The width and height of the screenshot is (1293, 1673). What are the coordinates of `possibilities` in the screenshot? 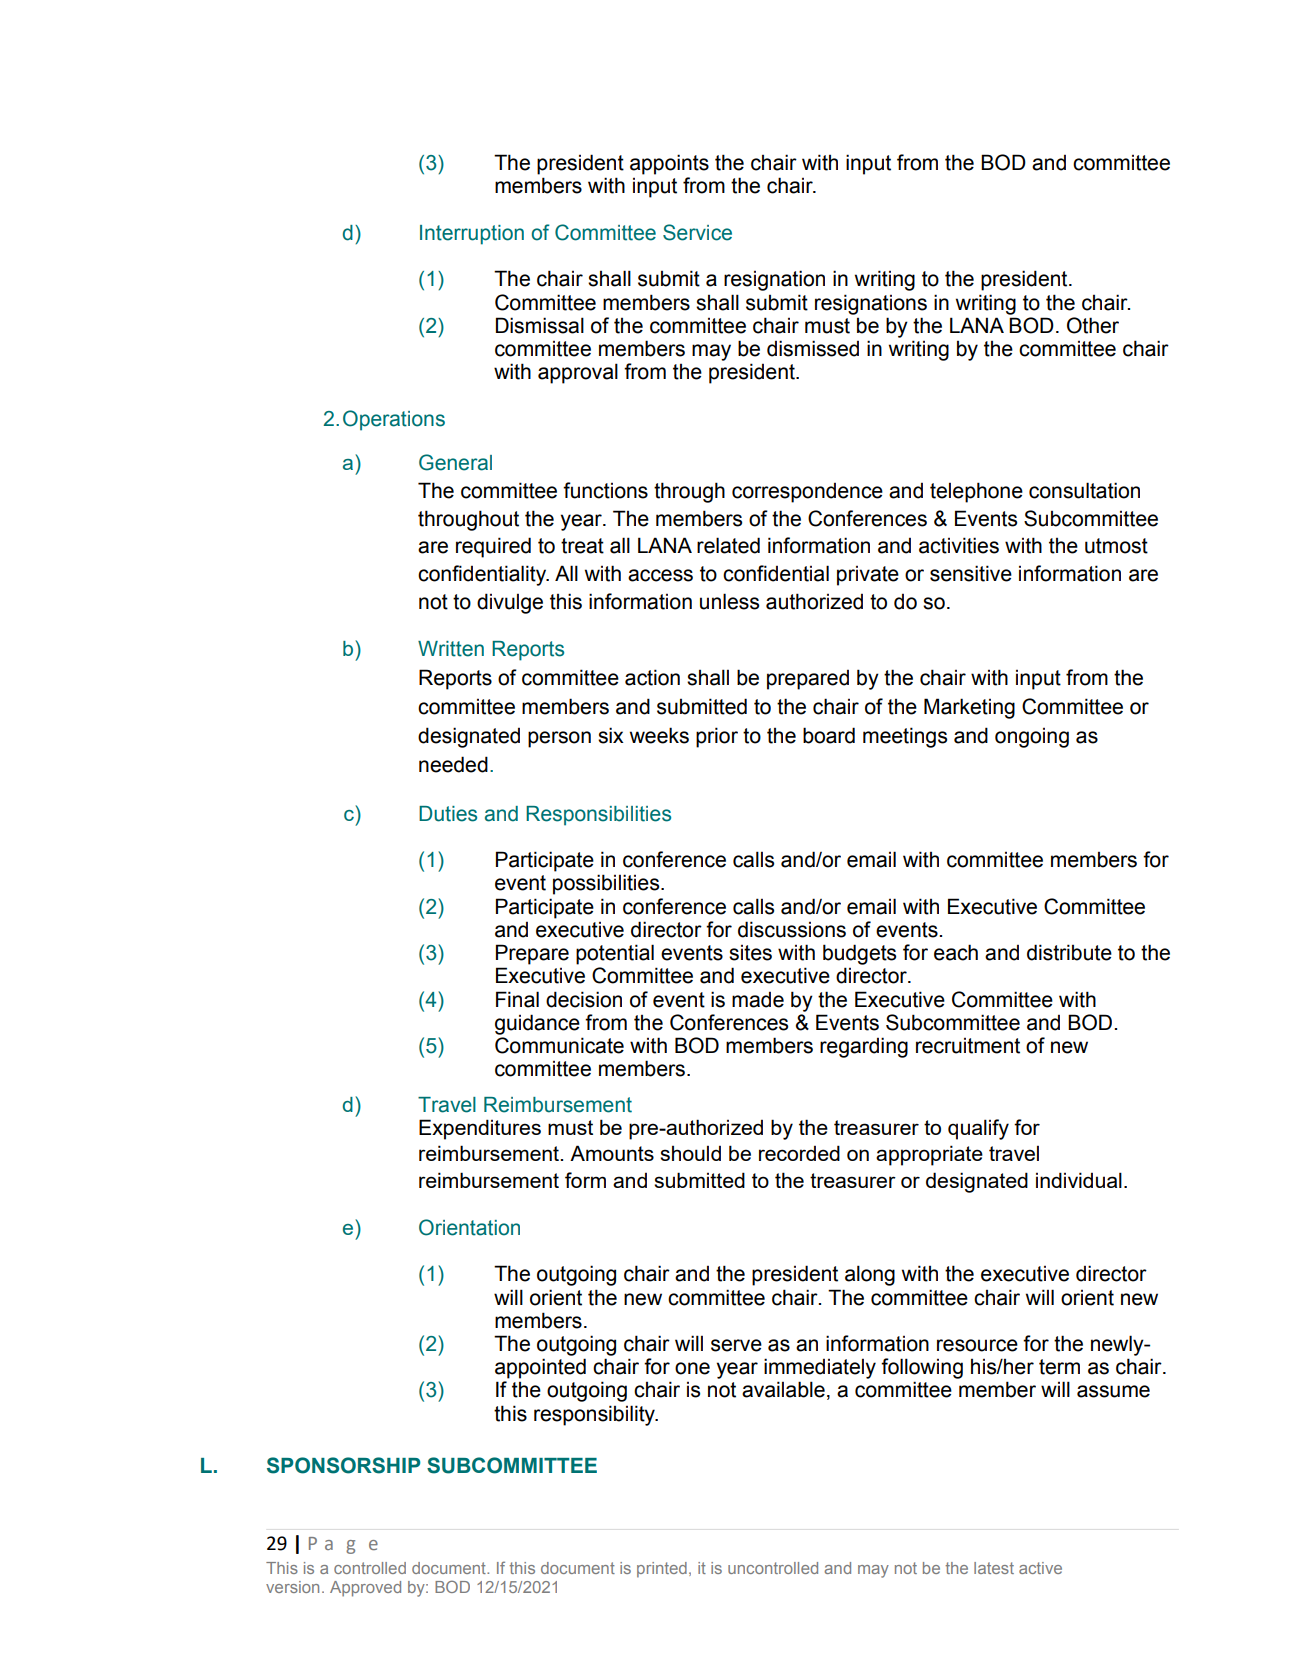 It's located at (607, 884).
